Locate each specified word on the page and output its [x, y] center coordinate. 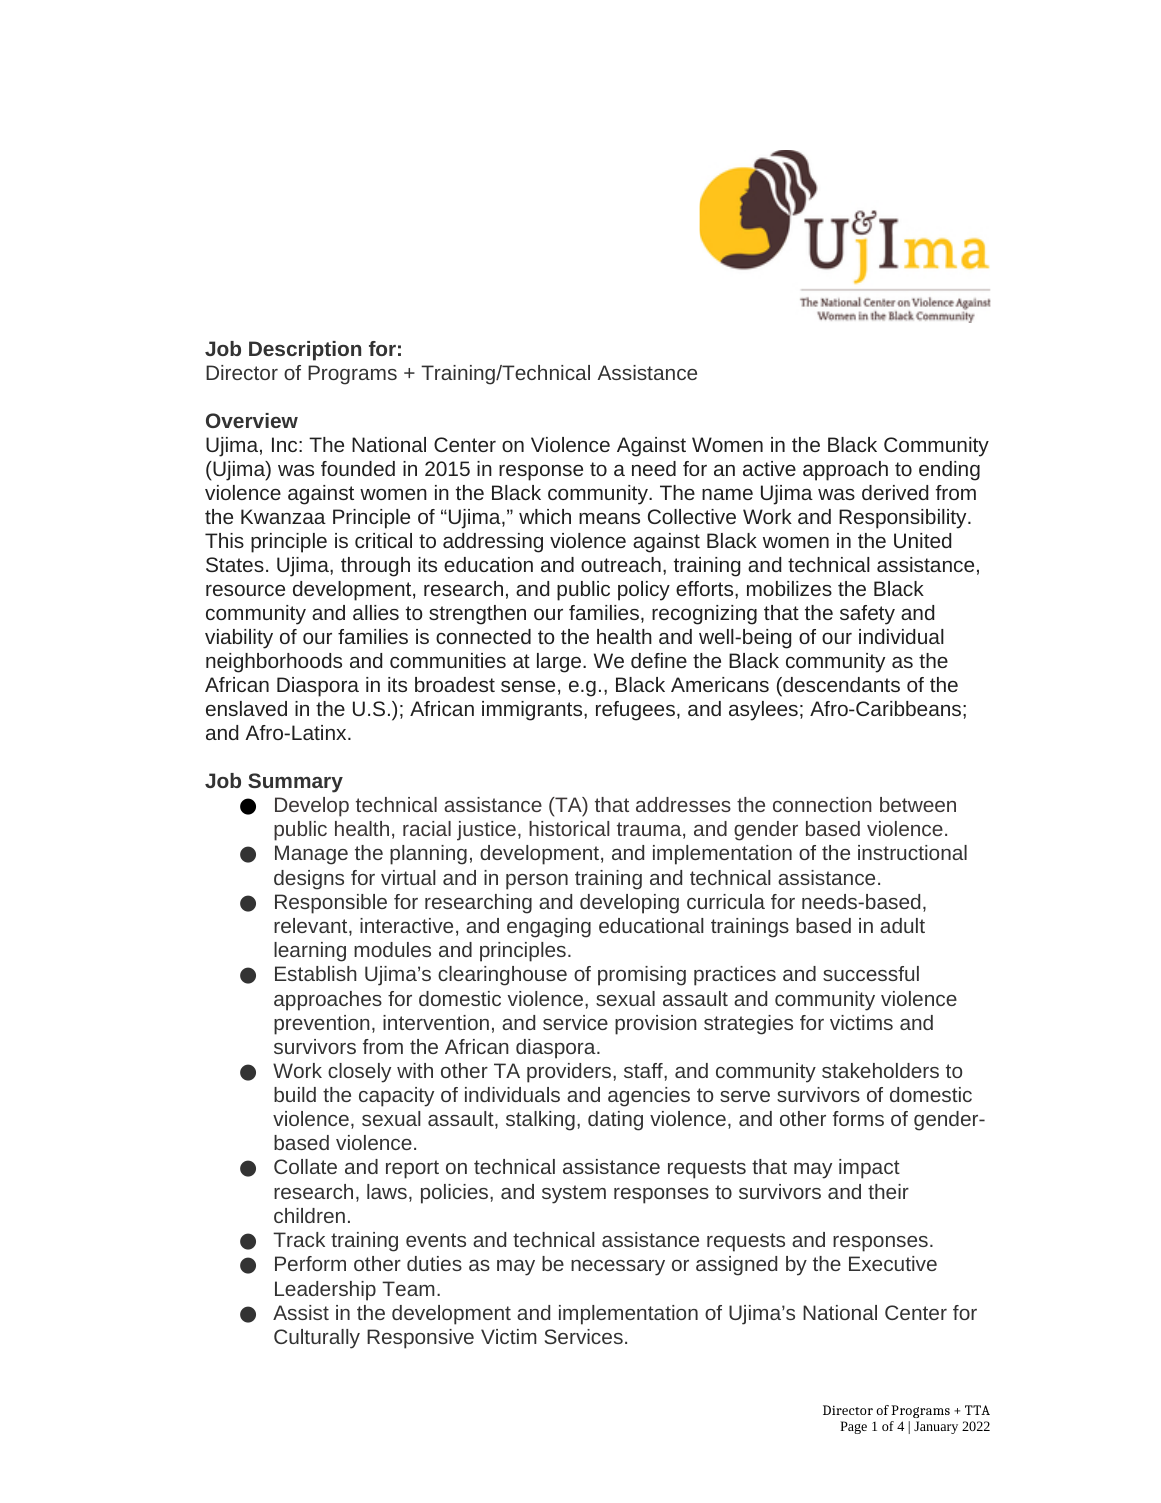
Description [305, 351]
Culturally [317, 1339]
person [537, 882]
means [609, 518]
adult [902, 925]
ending [949, 471]
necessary [618, 1268]
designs [309, 880]
